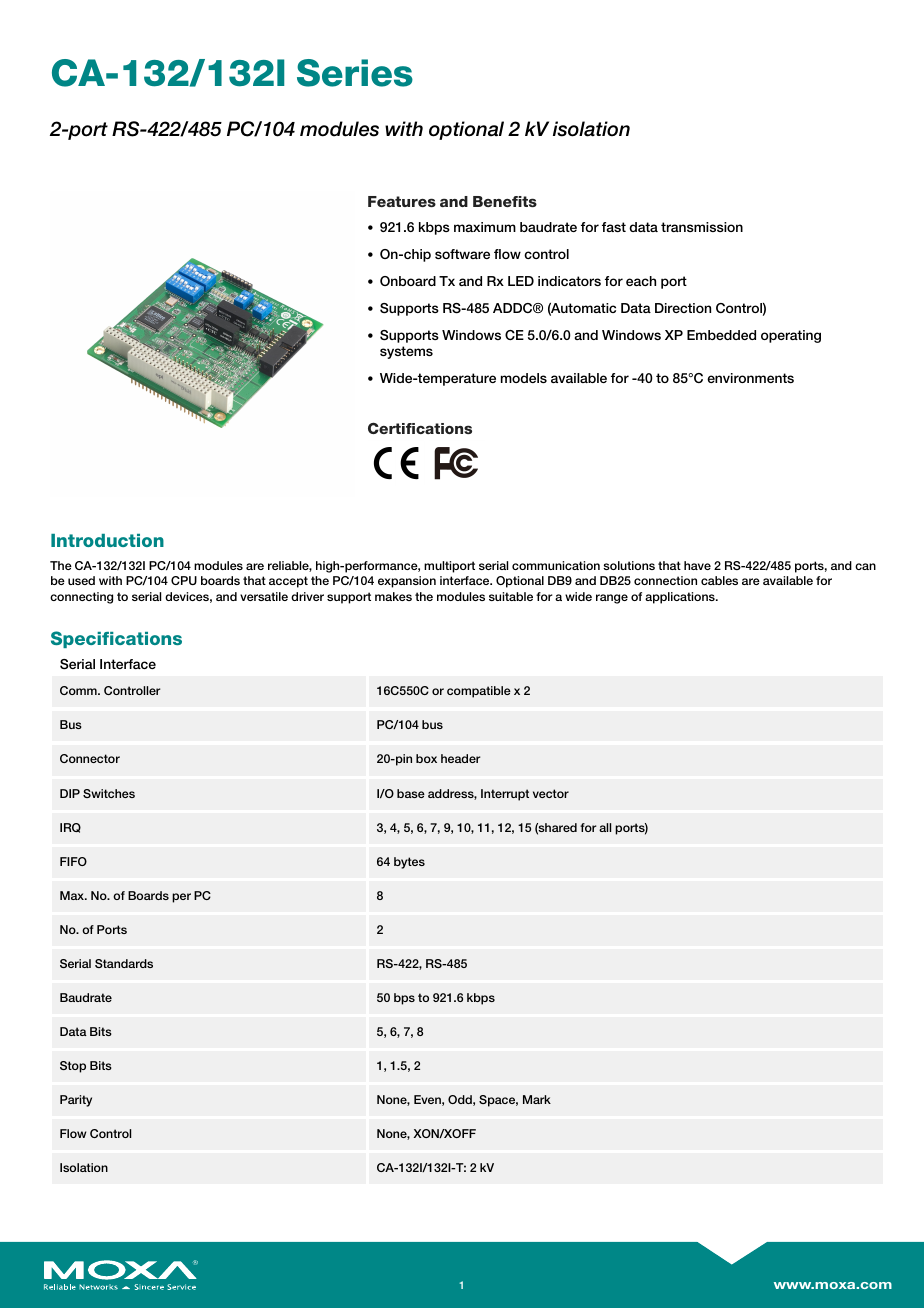  I want to click on transmission, so click(702, 227).
